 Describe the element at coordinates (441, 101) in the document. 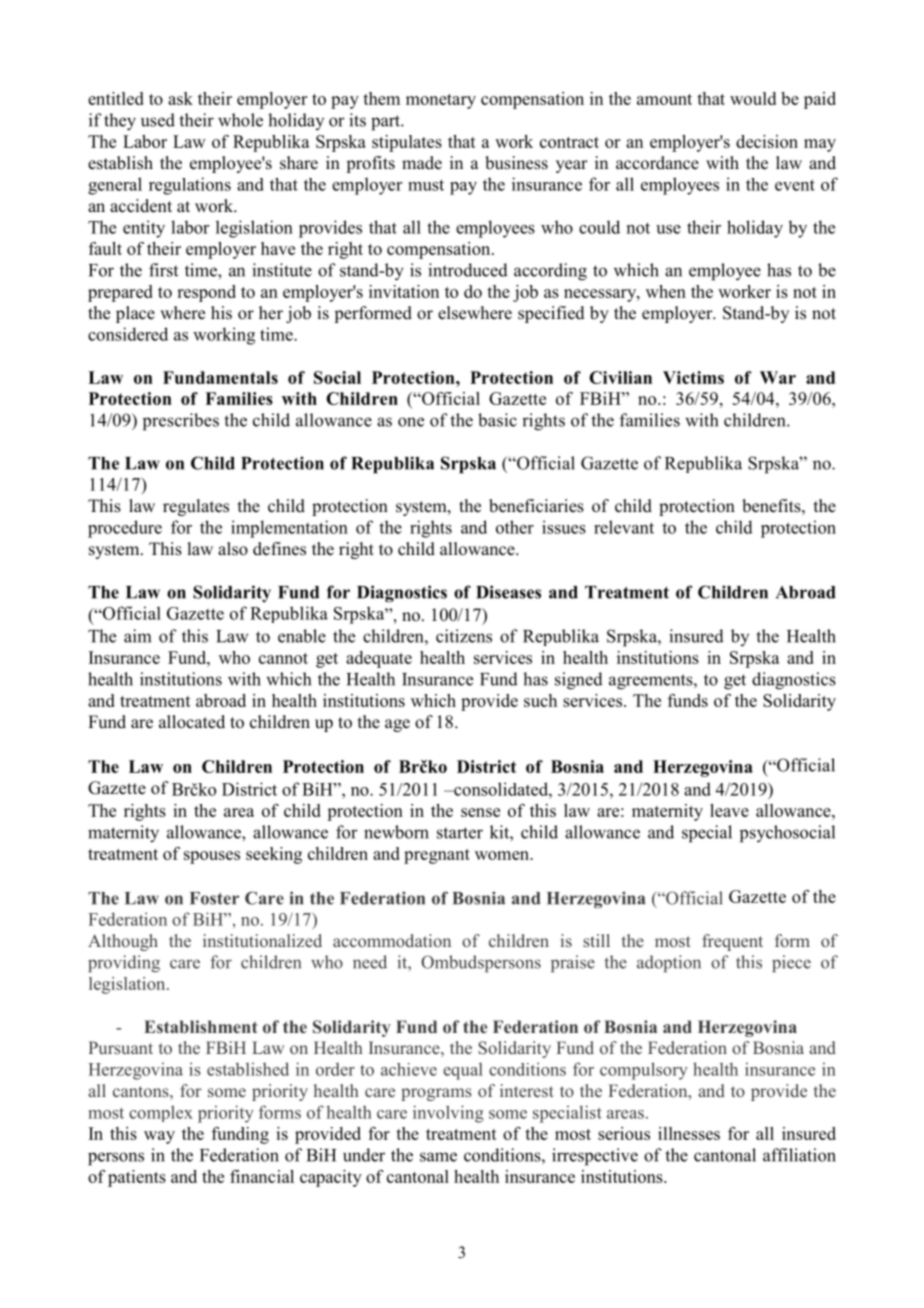

I see `monetary` at that location.
